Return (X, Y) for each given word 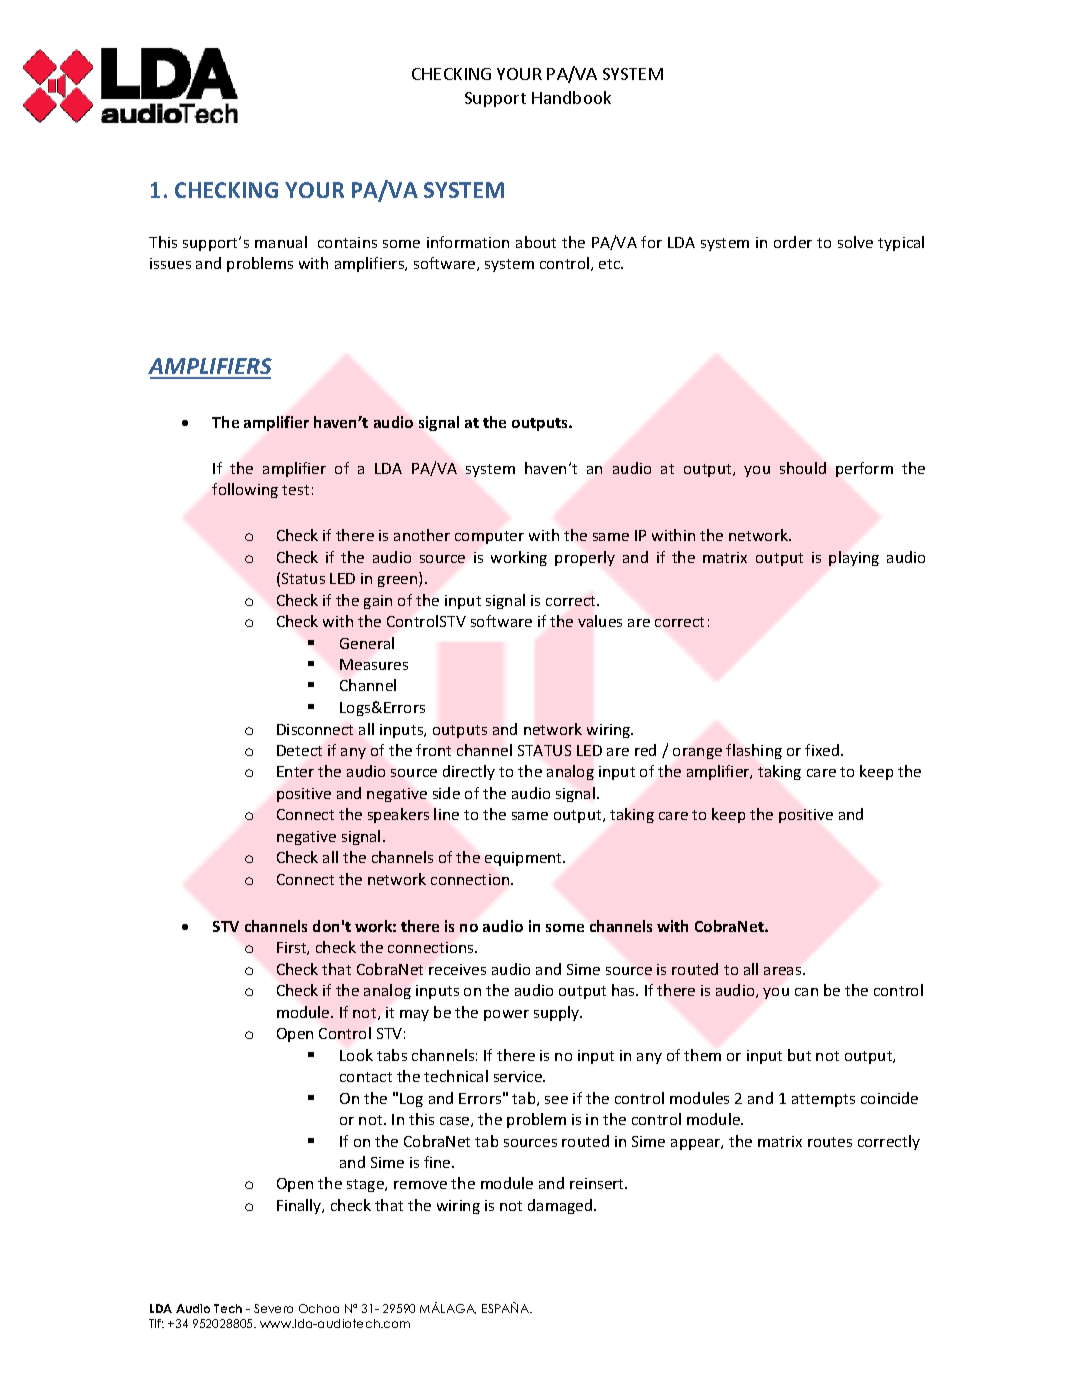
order (793, 242)
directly (469, 772)
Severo (273, 1308)
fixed (823, 750)
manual (281, 242)
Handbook (571, 97)
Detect (299, 750)
